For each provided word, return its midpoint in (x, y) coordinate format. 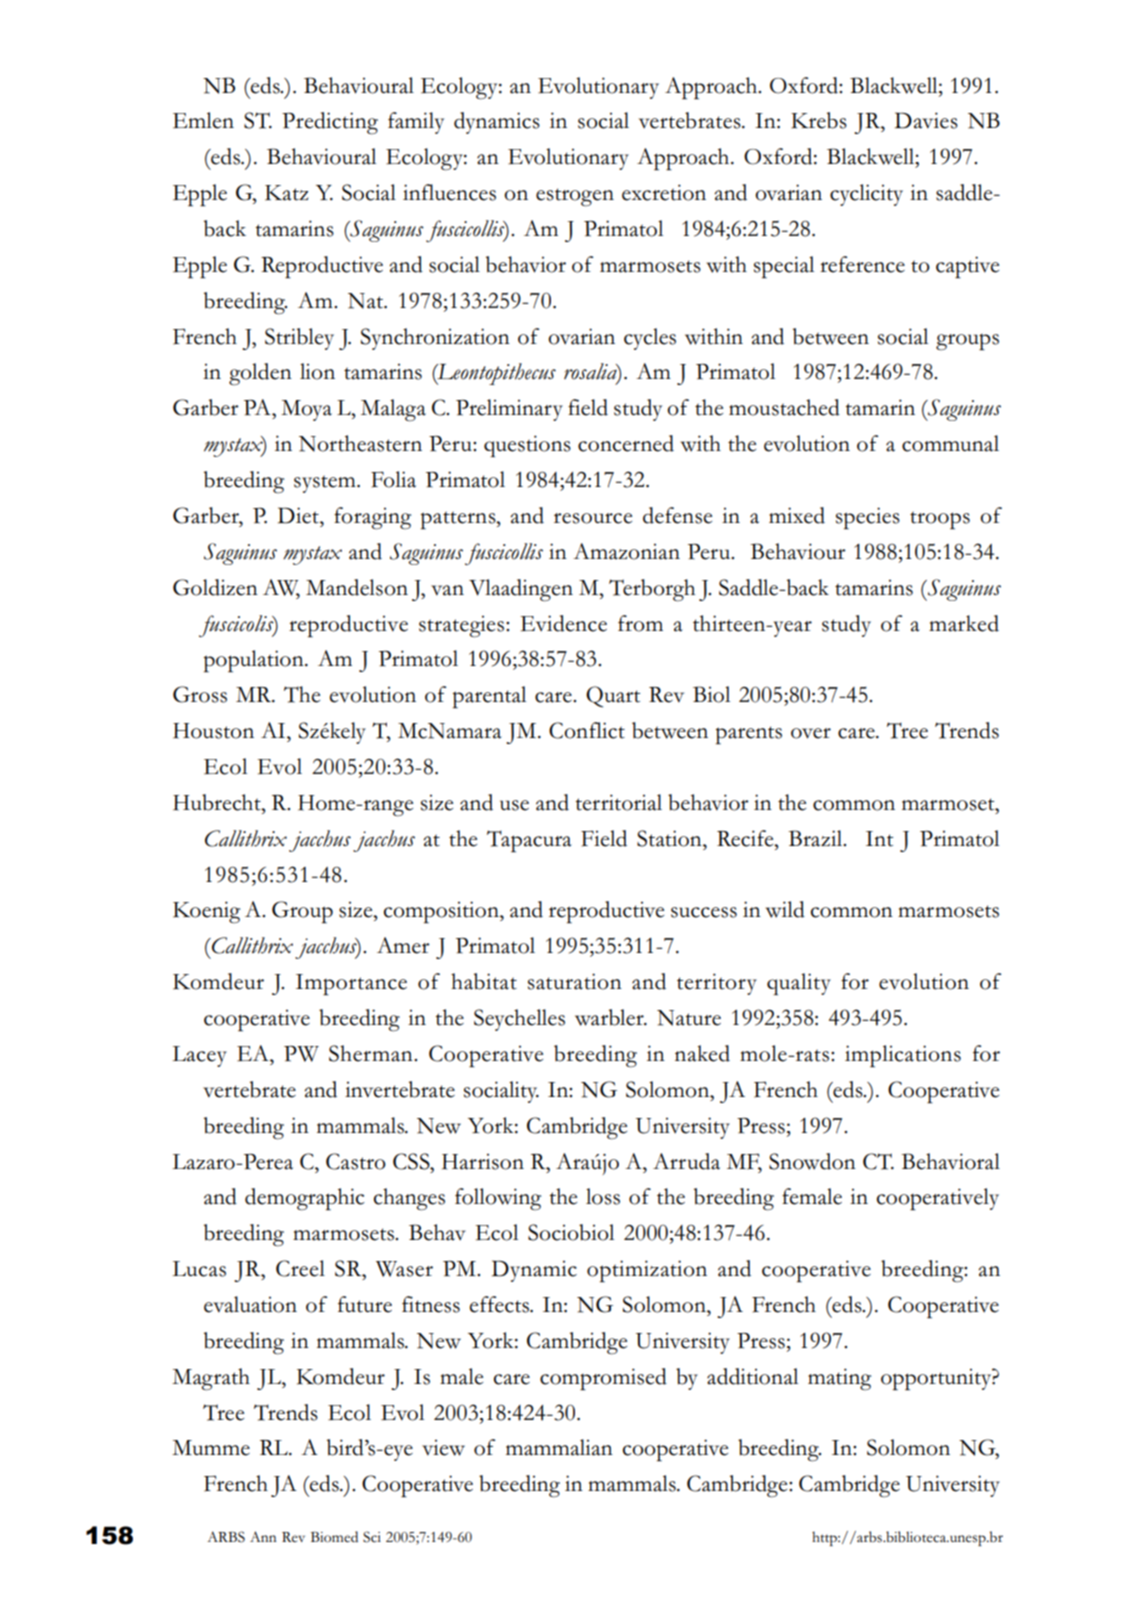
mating (839, 1379)
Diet (299, 515)
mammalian (559, 1447)
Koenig (206, 912)
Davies (926, 120)
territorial (618, 802)
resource (593, 518)
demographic (305, 1199)
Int (879, 839)
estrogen (575, 197)
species (868, 518)
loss (603, 1196)
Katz (286, 193)
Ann (263, 1536)
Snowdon (812, 1161)
